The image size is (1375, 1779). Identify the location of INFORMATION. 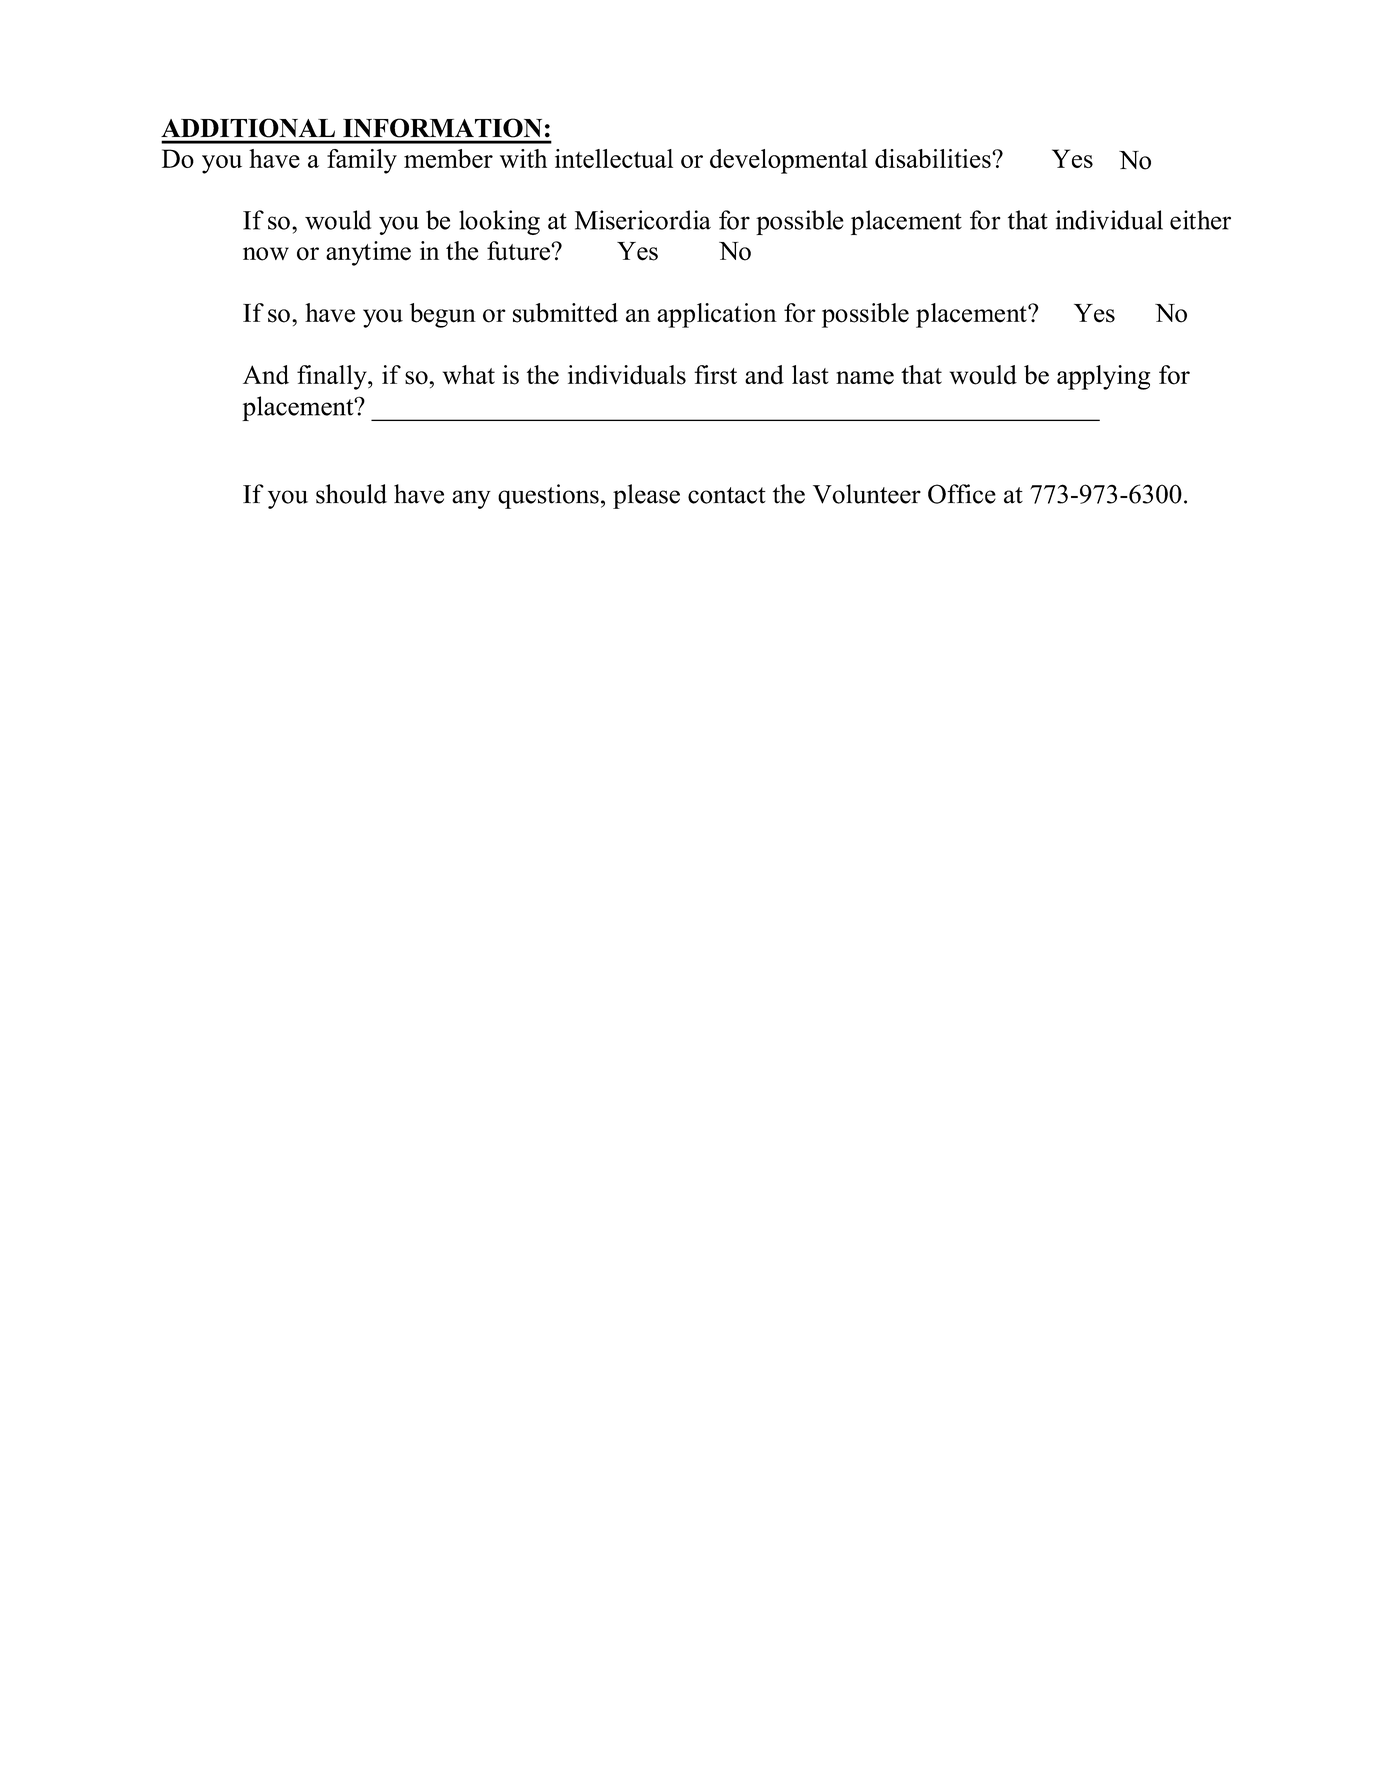
(442, 128).
